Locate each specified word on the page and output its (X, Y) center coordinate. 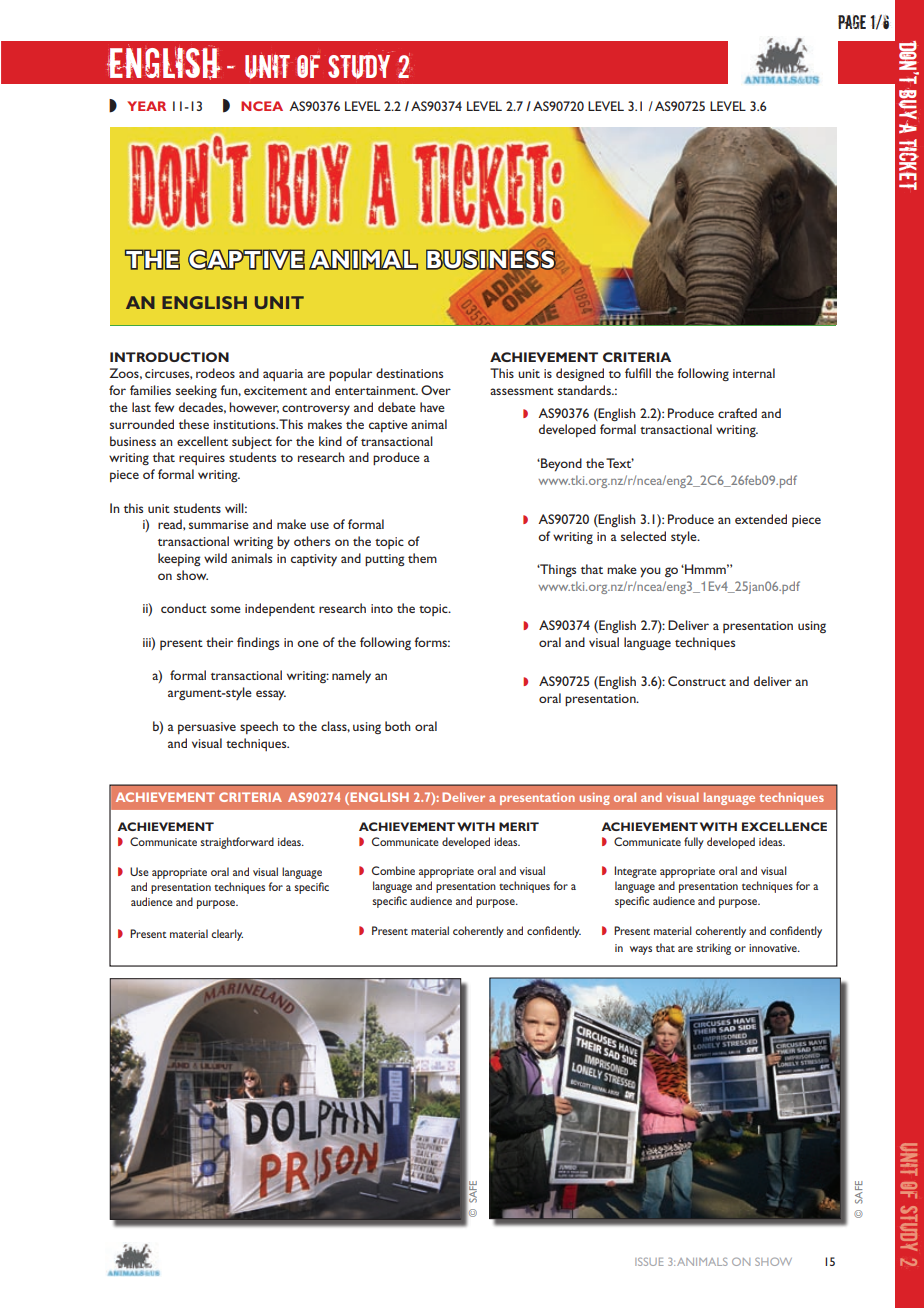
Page (852, 22)
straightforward (237, 843)
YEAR (146, 106)
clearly (227, 935)
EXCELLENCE (784, 826)
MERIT (519, 826)
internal (754, 373)
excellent (202, 441)
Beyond (560, 465)
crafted (737, 413)
